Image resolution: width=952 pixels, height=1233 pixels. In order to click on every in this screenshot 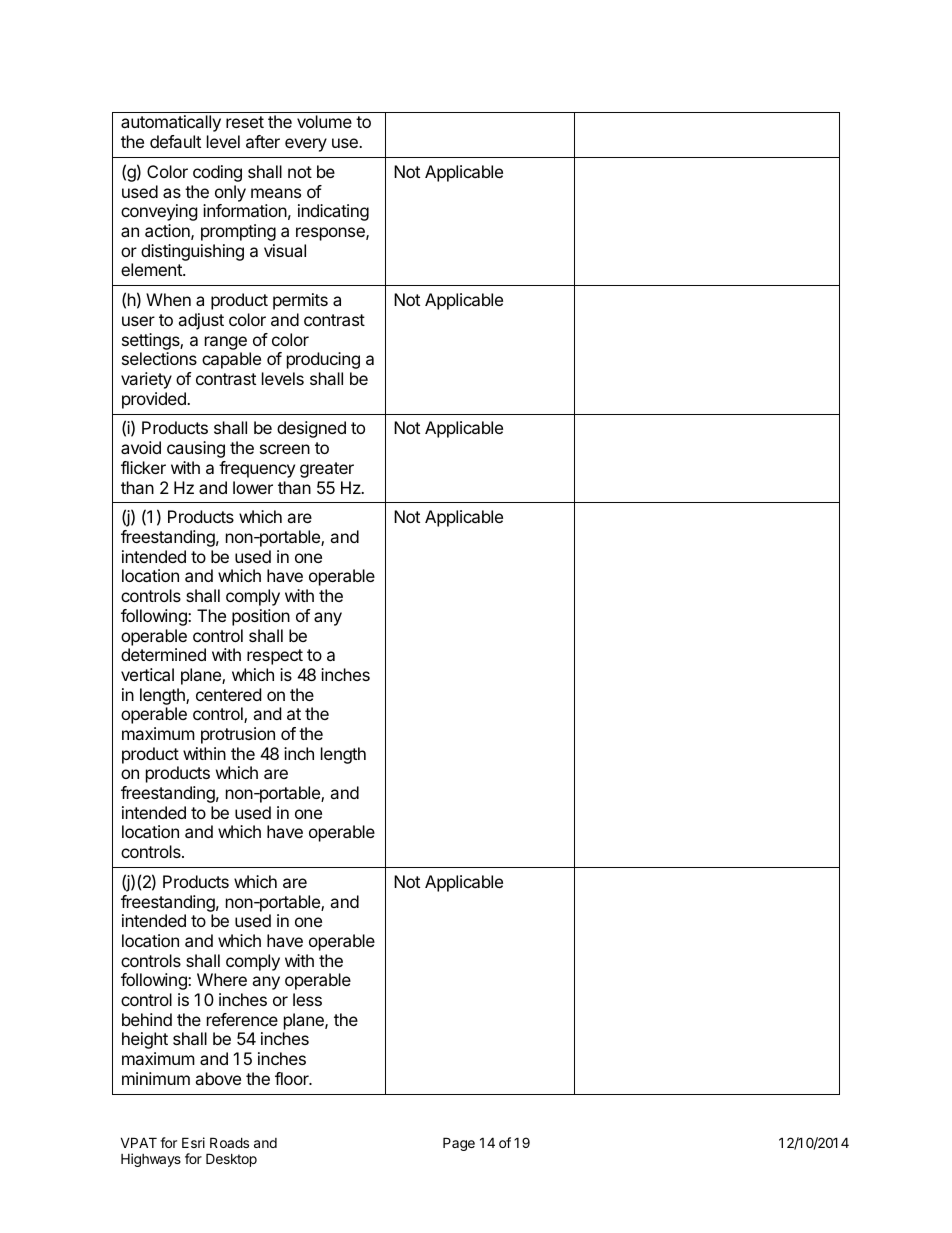, I will do `click(306, 145)`.
